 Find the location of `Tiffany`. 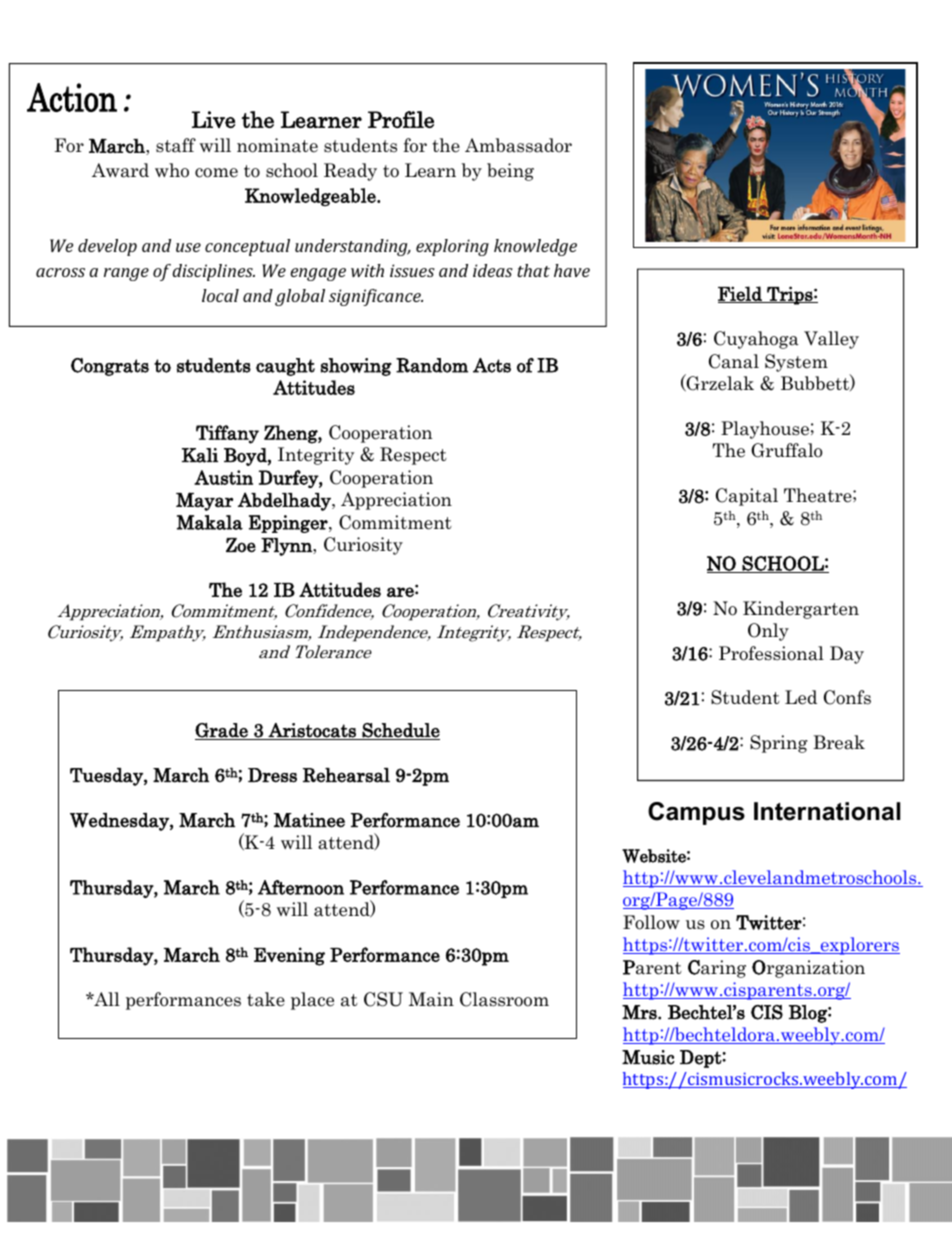

Tiffany is located at coordinates (227, 434).
